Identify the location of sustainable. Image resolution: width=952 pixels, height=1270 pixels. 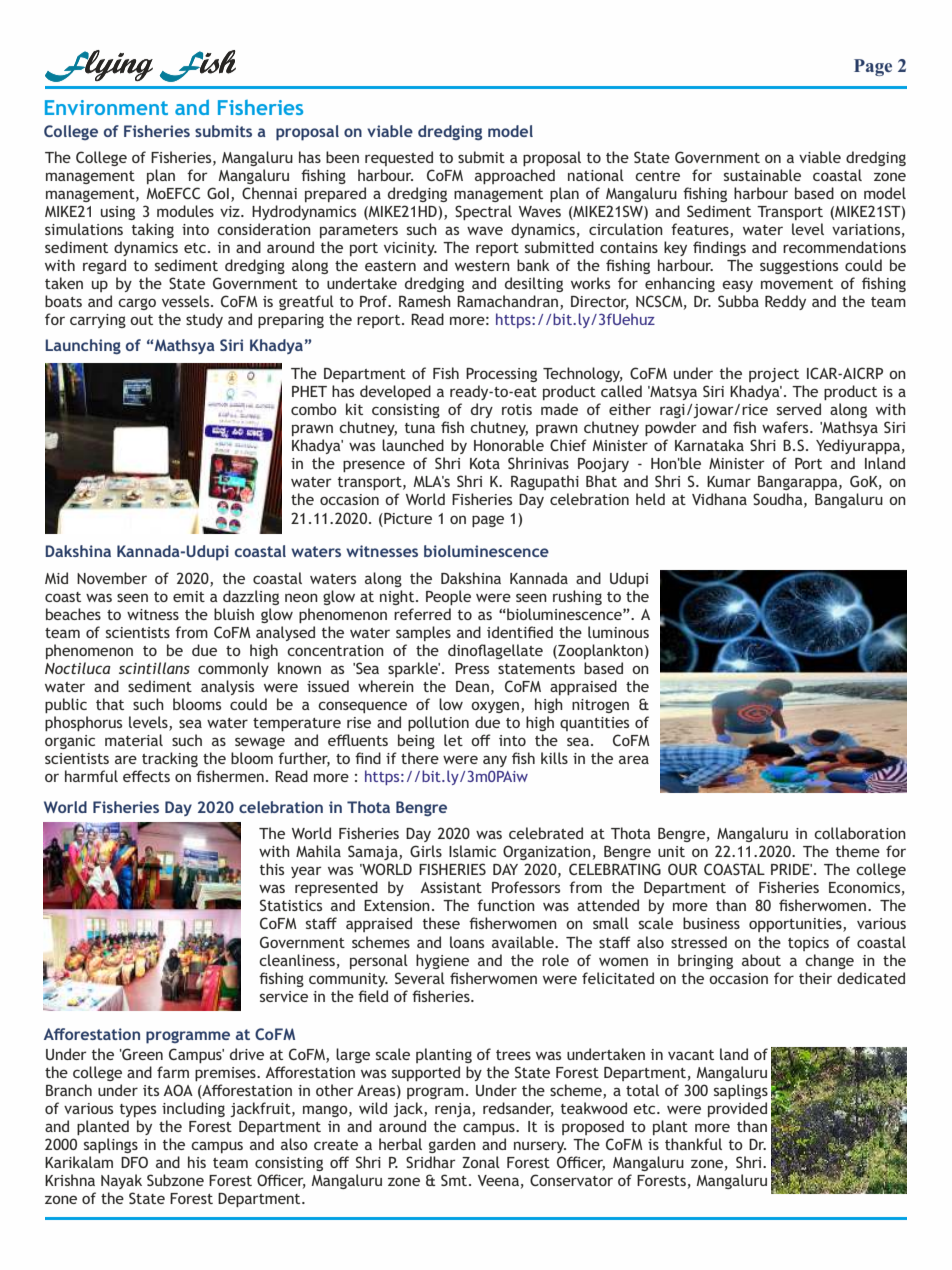
(762, 175).
